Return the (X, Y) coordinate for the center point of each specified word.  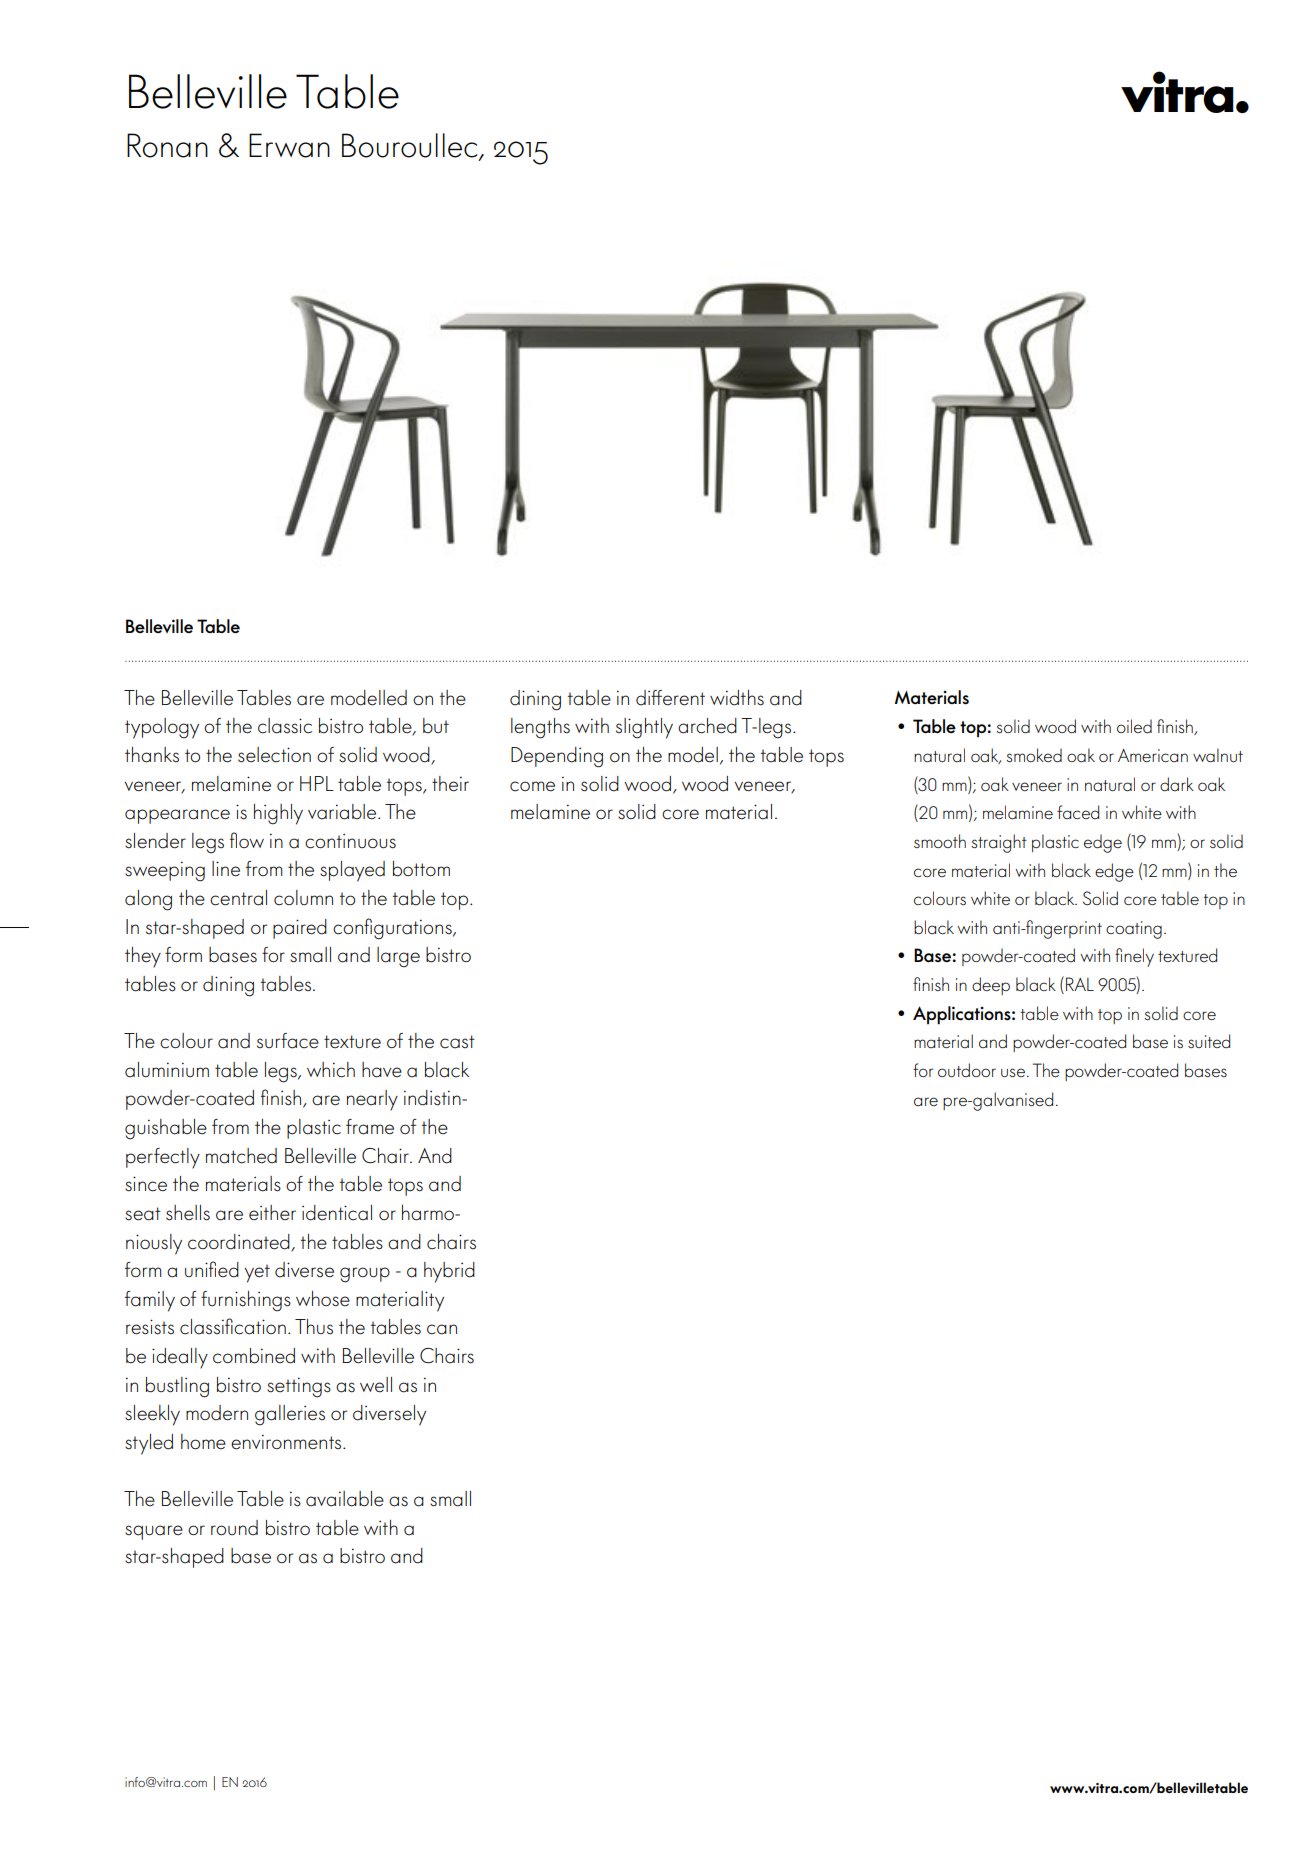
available (345, 1499)
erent (683, 698)
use (1014, 1072)
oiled (1134, 726)
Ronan (167, 145)
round (234, 1528)
